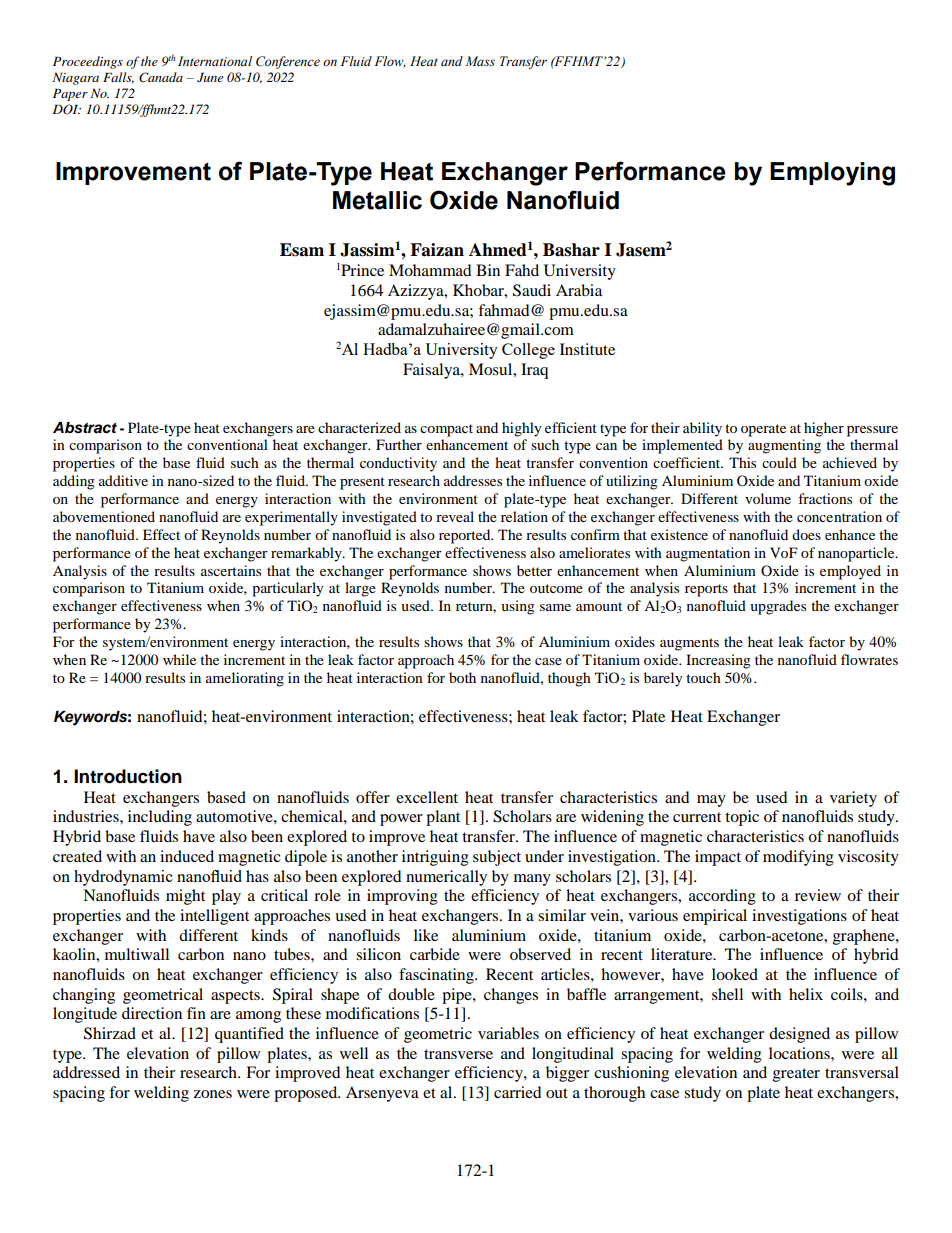 This image has height=1233, width=952. What do you see at coordinates (778, 607) in the image?
I see `upgrades` at bounding box center [778, 607].
